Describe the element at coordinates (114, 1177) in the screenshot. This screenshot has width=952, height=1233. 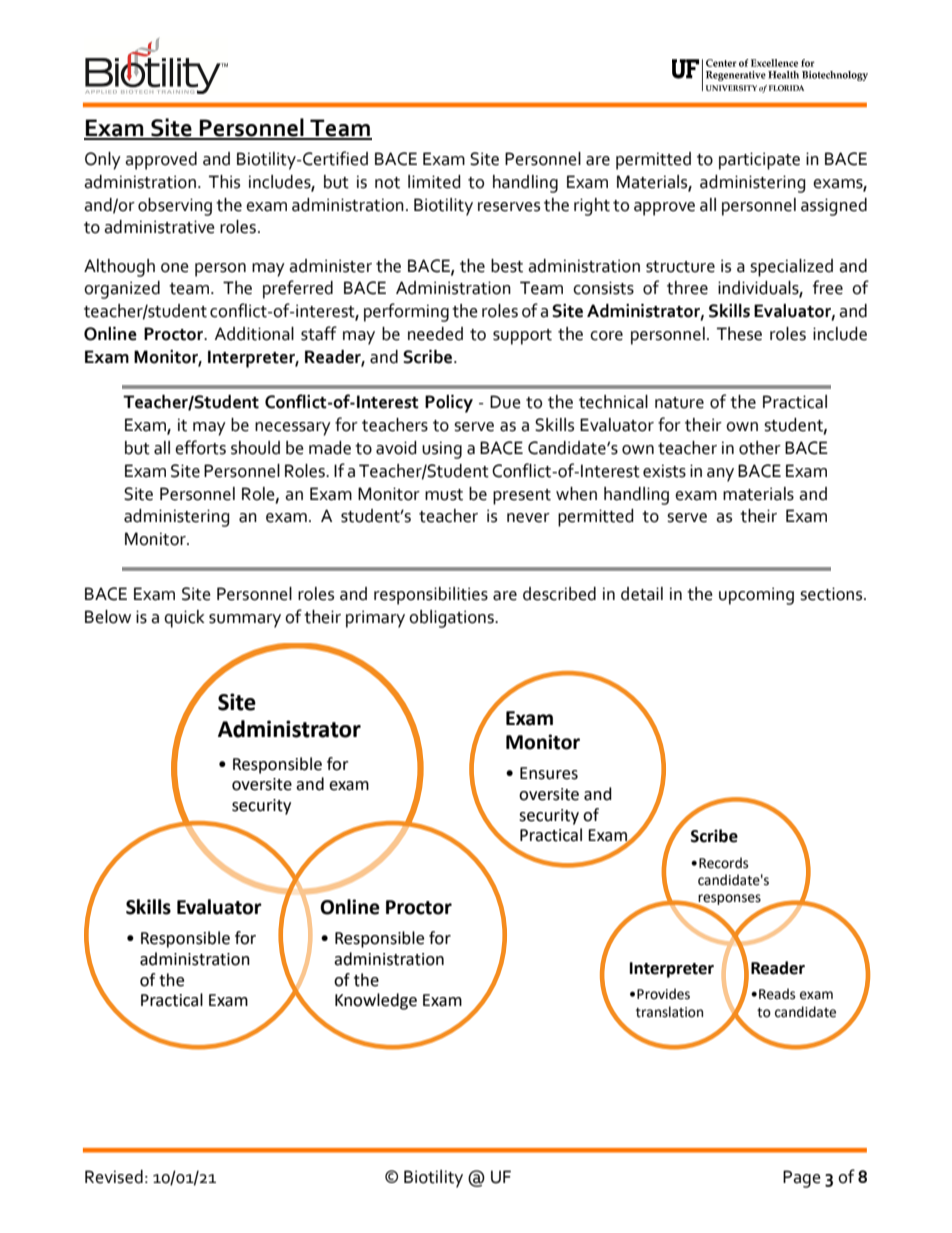
I see `Revised` at that location.
